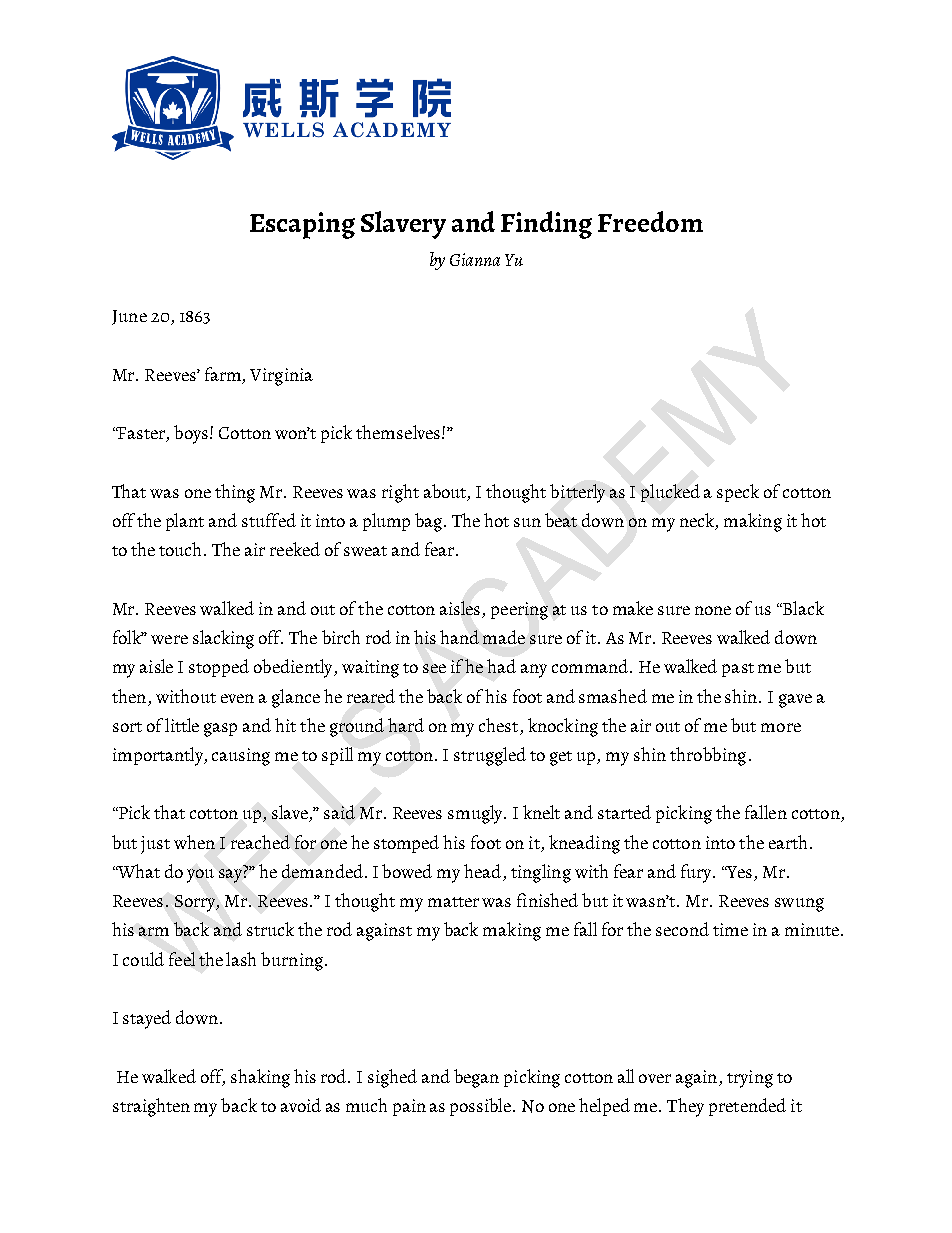  What do you see at coordinates (650, 221) in the page?
I see `Freedom` at bounding box center [650, 221].
